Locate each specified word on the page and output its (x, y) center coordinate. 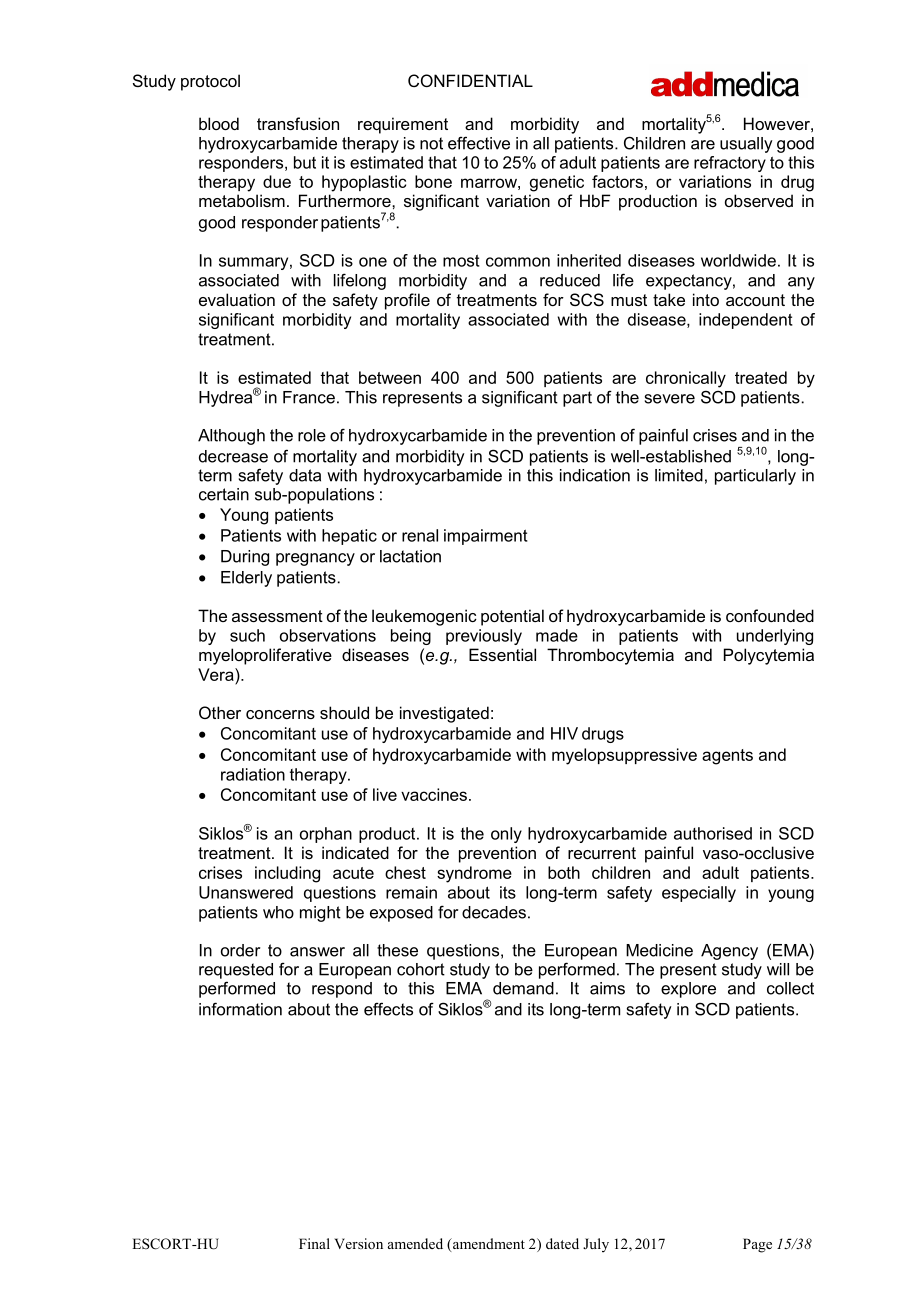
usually (746, 145)
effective (479, 143)
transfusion (298, 123)
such (247, 635)
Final (314, 1243)
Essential (502, 654)
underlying (775, 637)
